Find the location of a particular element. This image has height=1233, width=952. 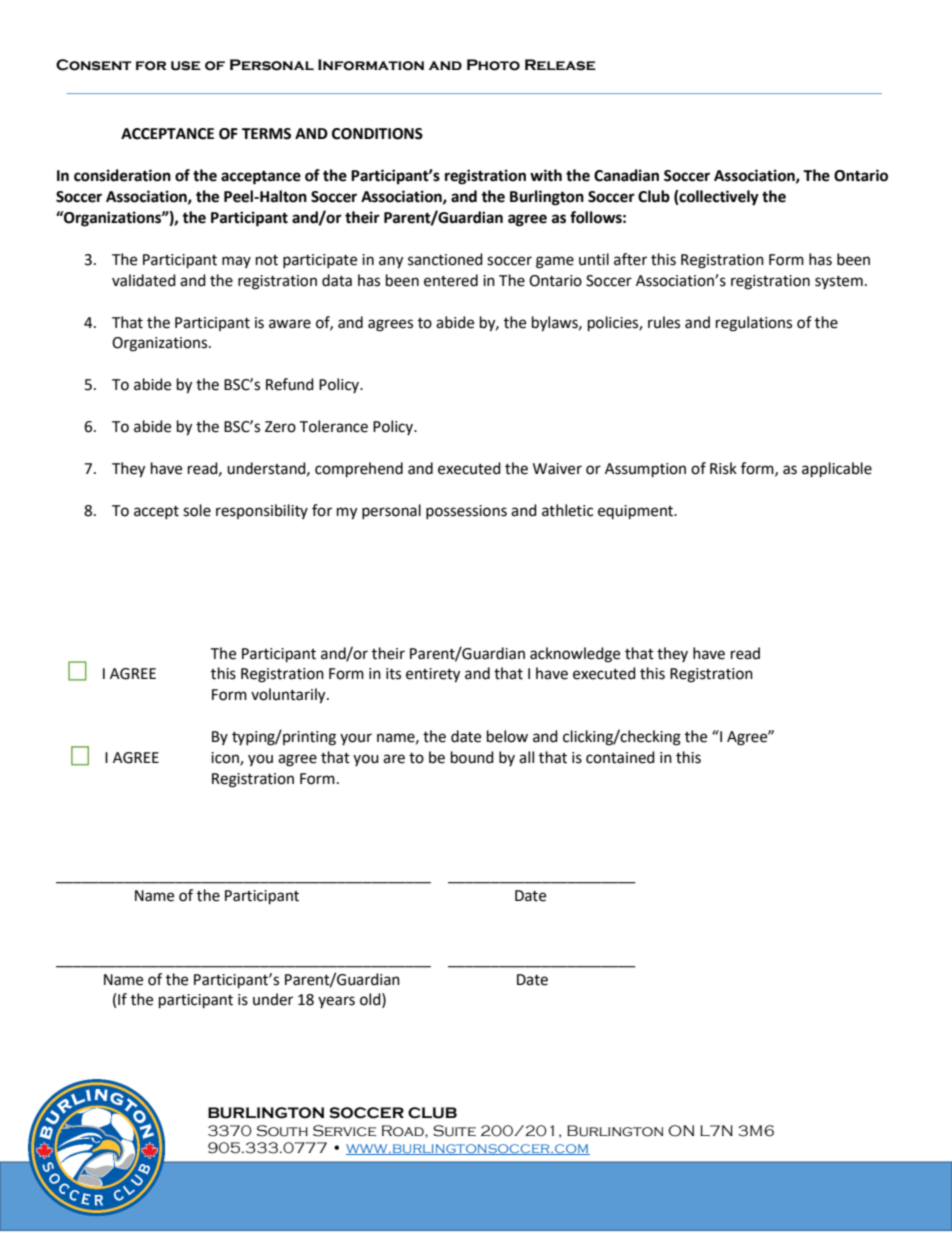

bound is located at coordinates (472, 757).
